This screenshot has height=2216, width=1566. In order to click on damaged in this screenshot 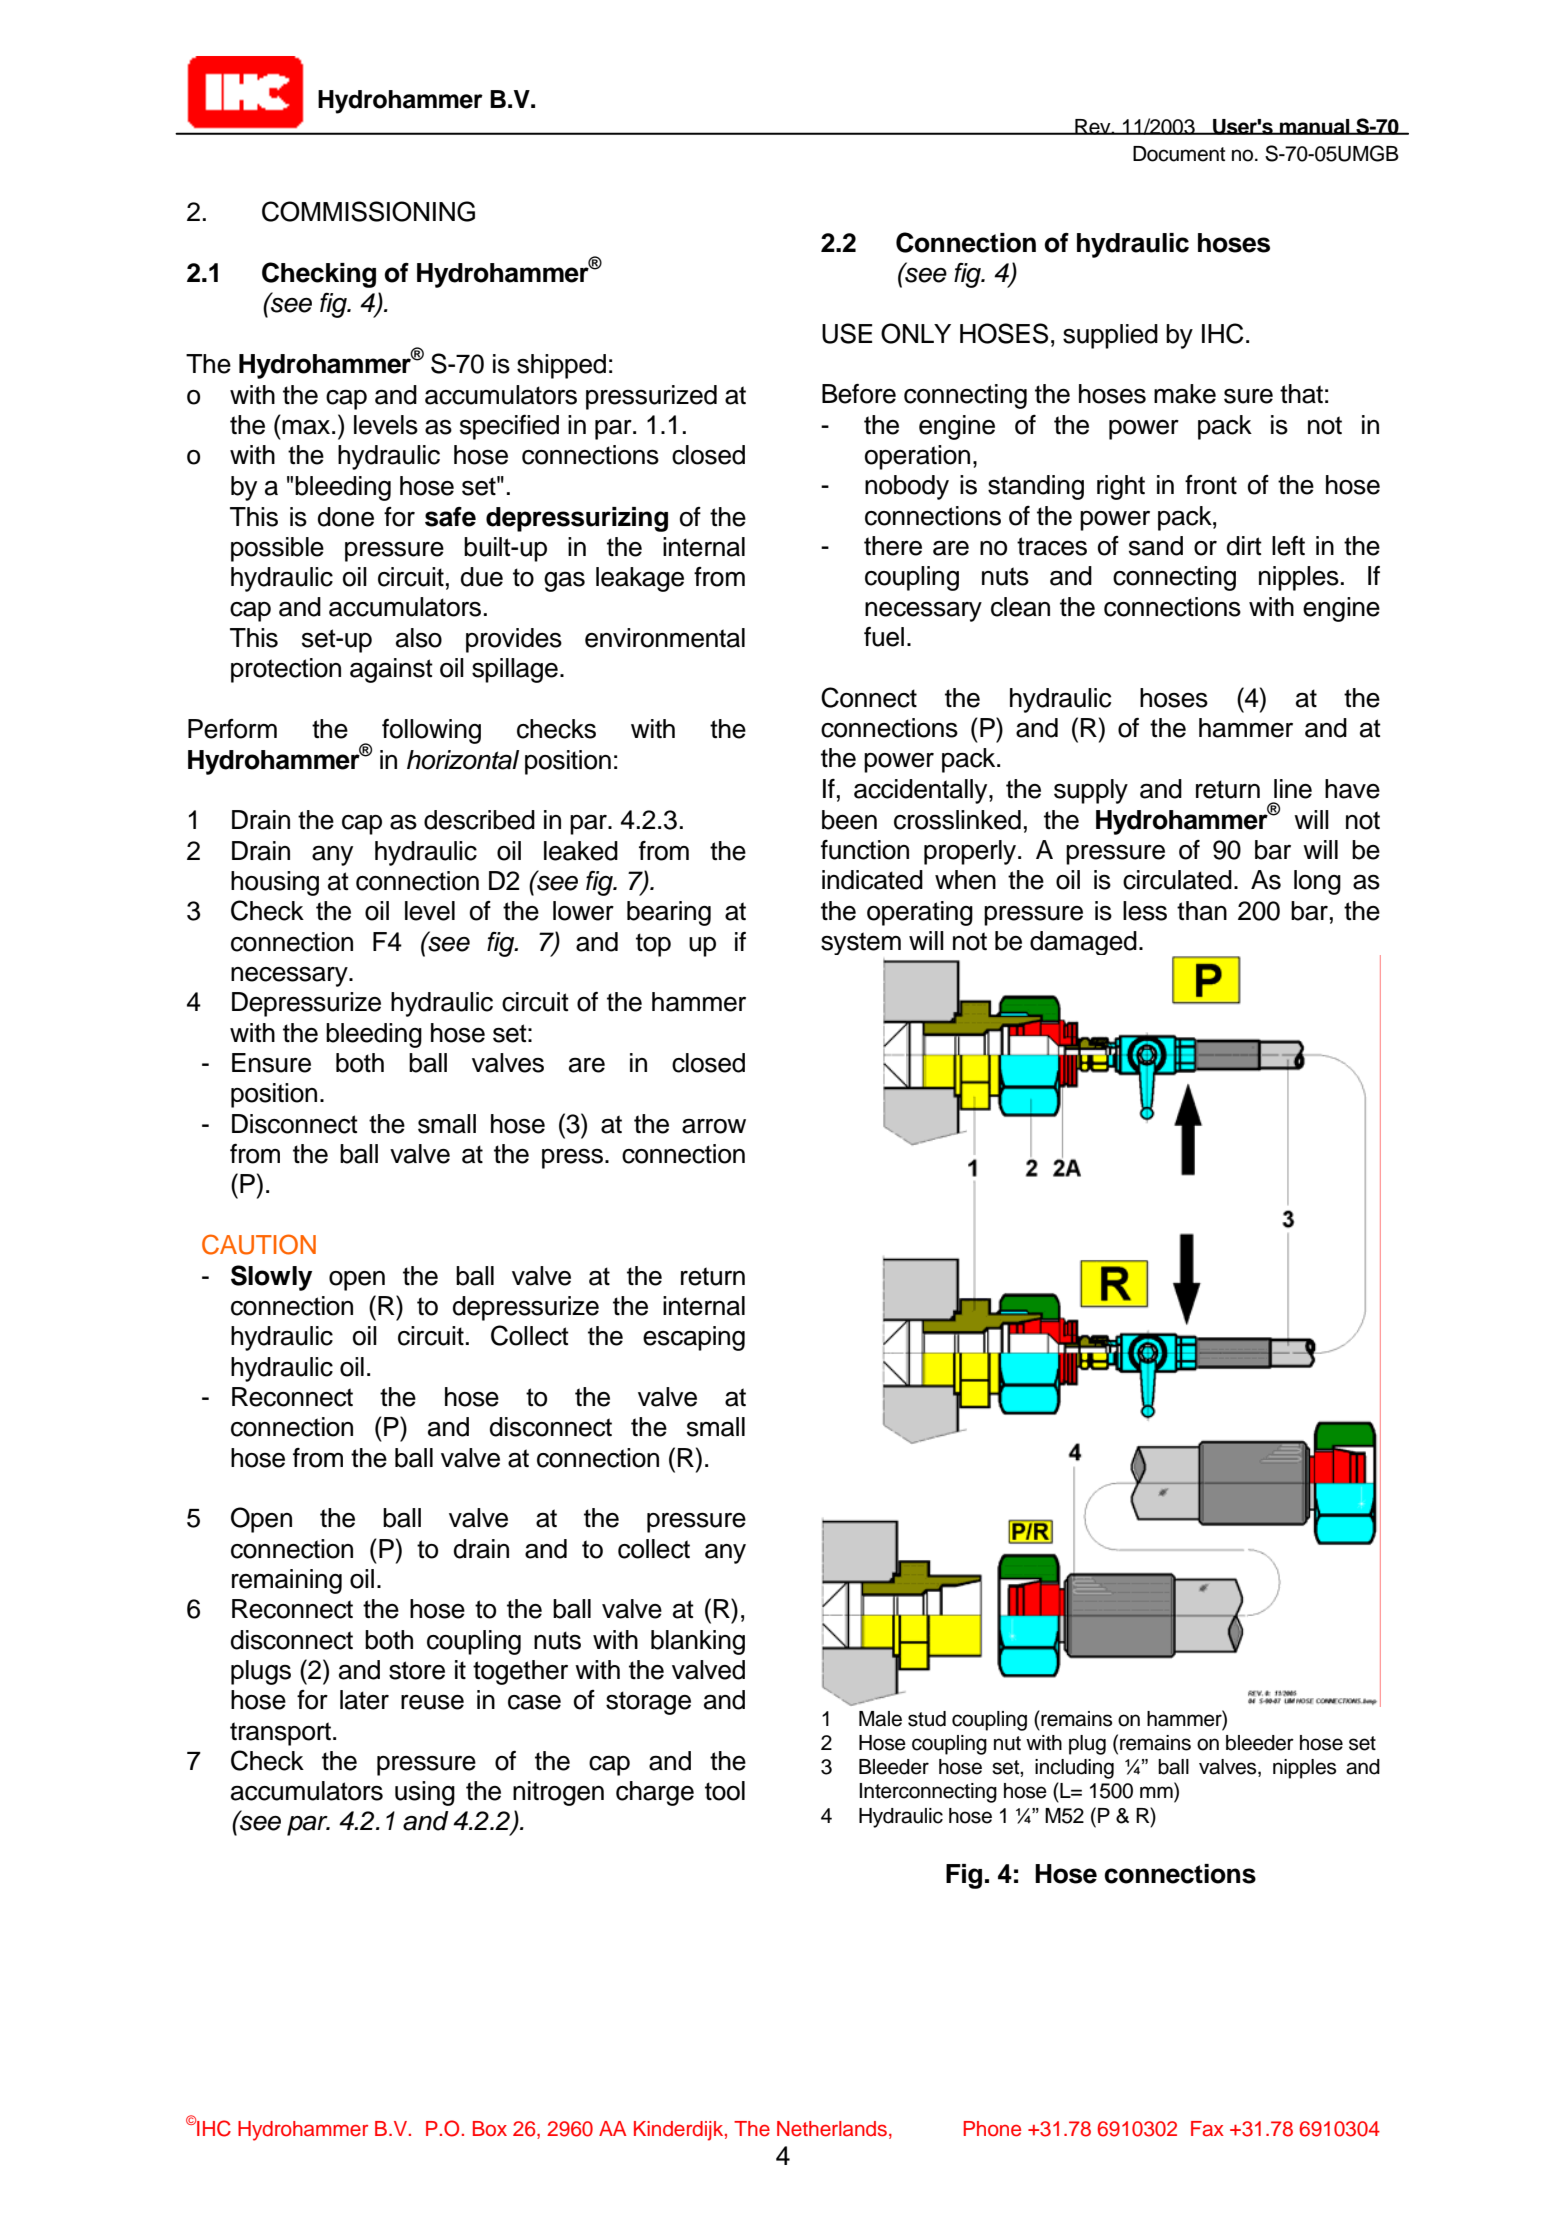, I will do `click(1083, 943)`.
